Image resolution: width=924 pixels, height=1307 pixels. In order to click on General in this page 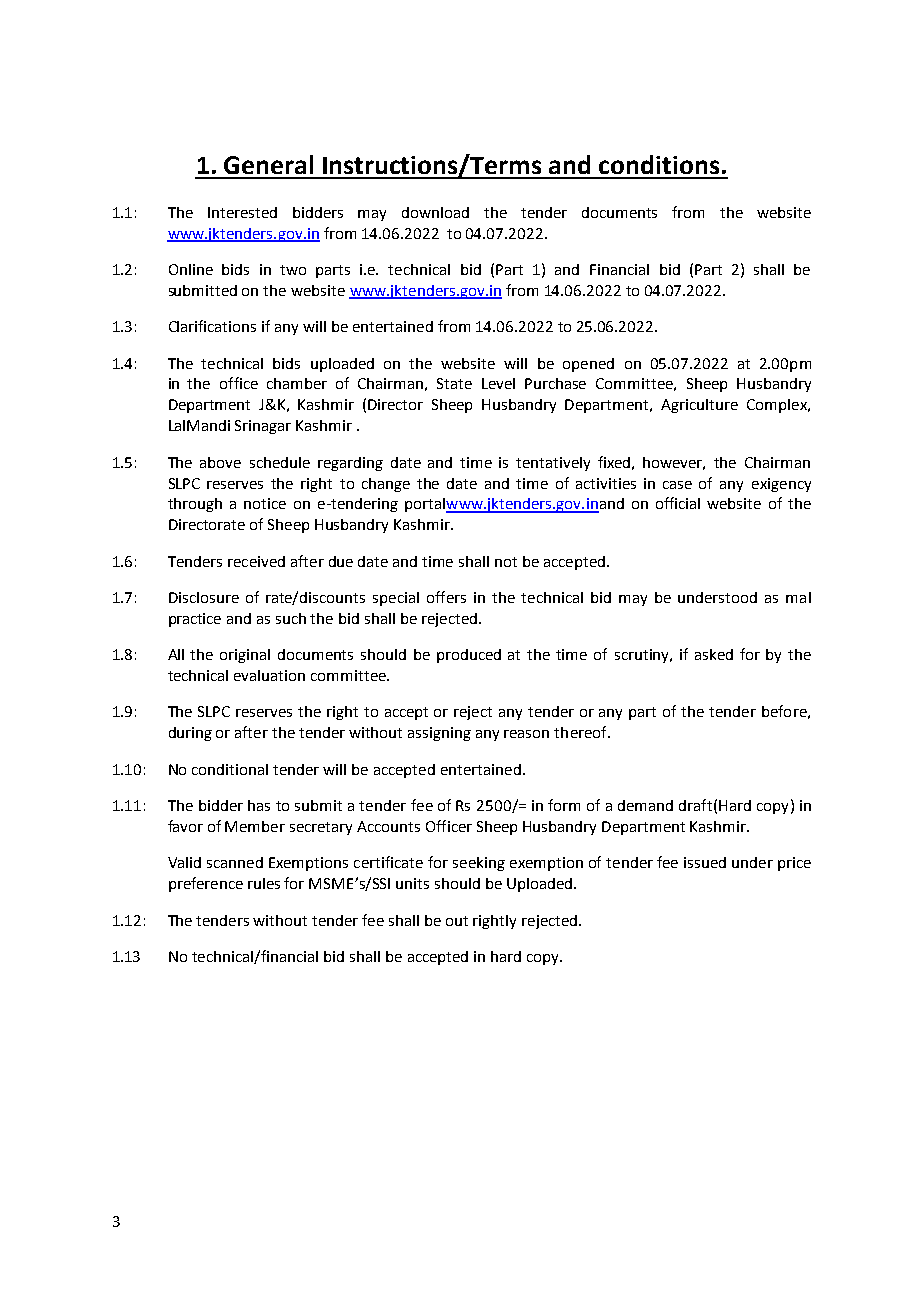, I will do `click(268, 164)`.
